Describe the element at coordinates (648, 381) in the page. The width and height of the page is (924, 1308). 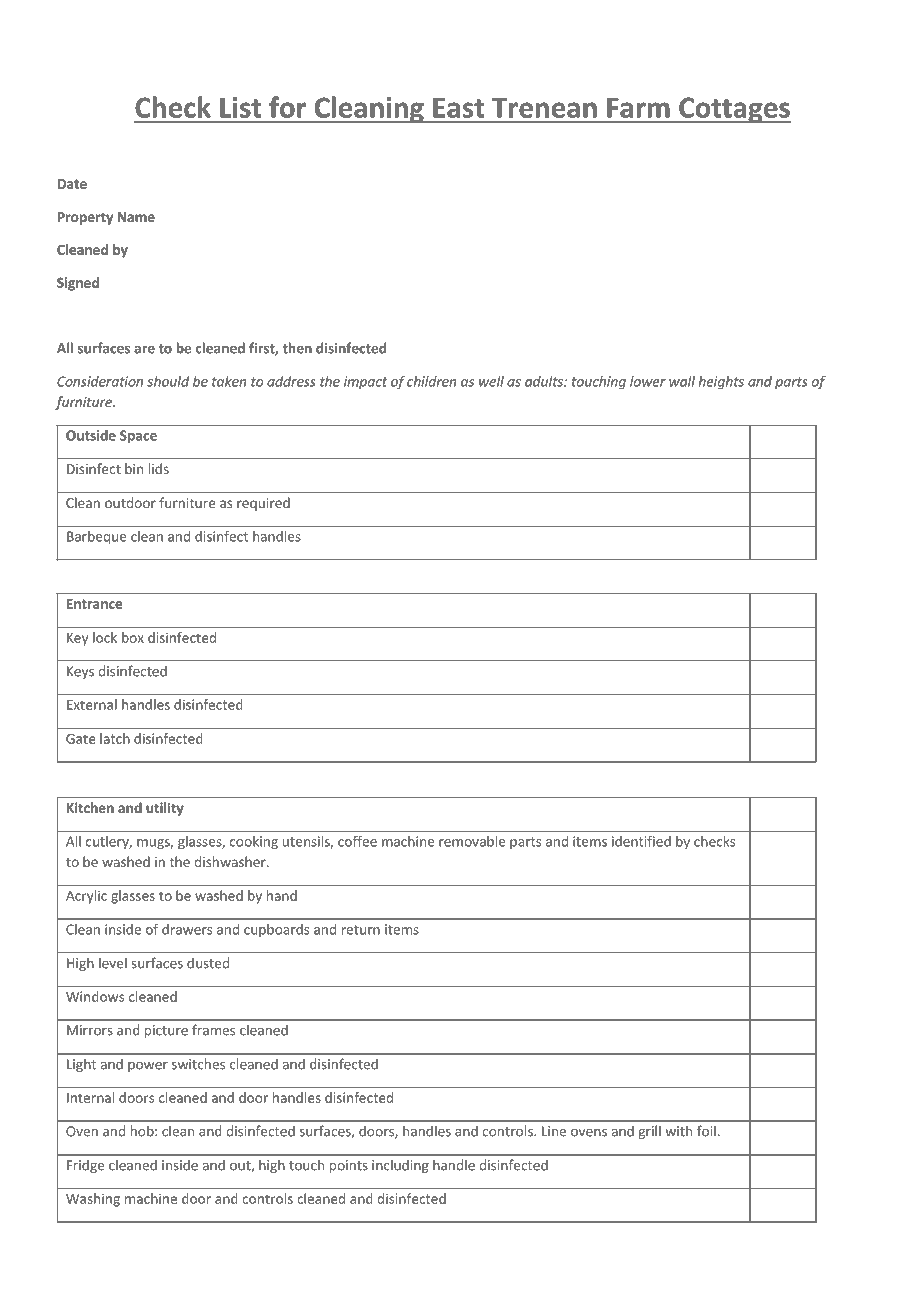
I see `lower` at that location.
